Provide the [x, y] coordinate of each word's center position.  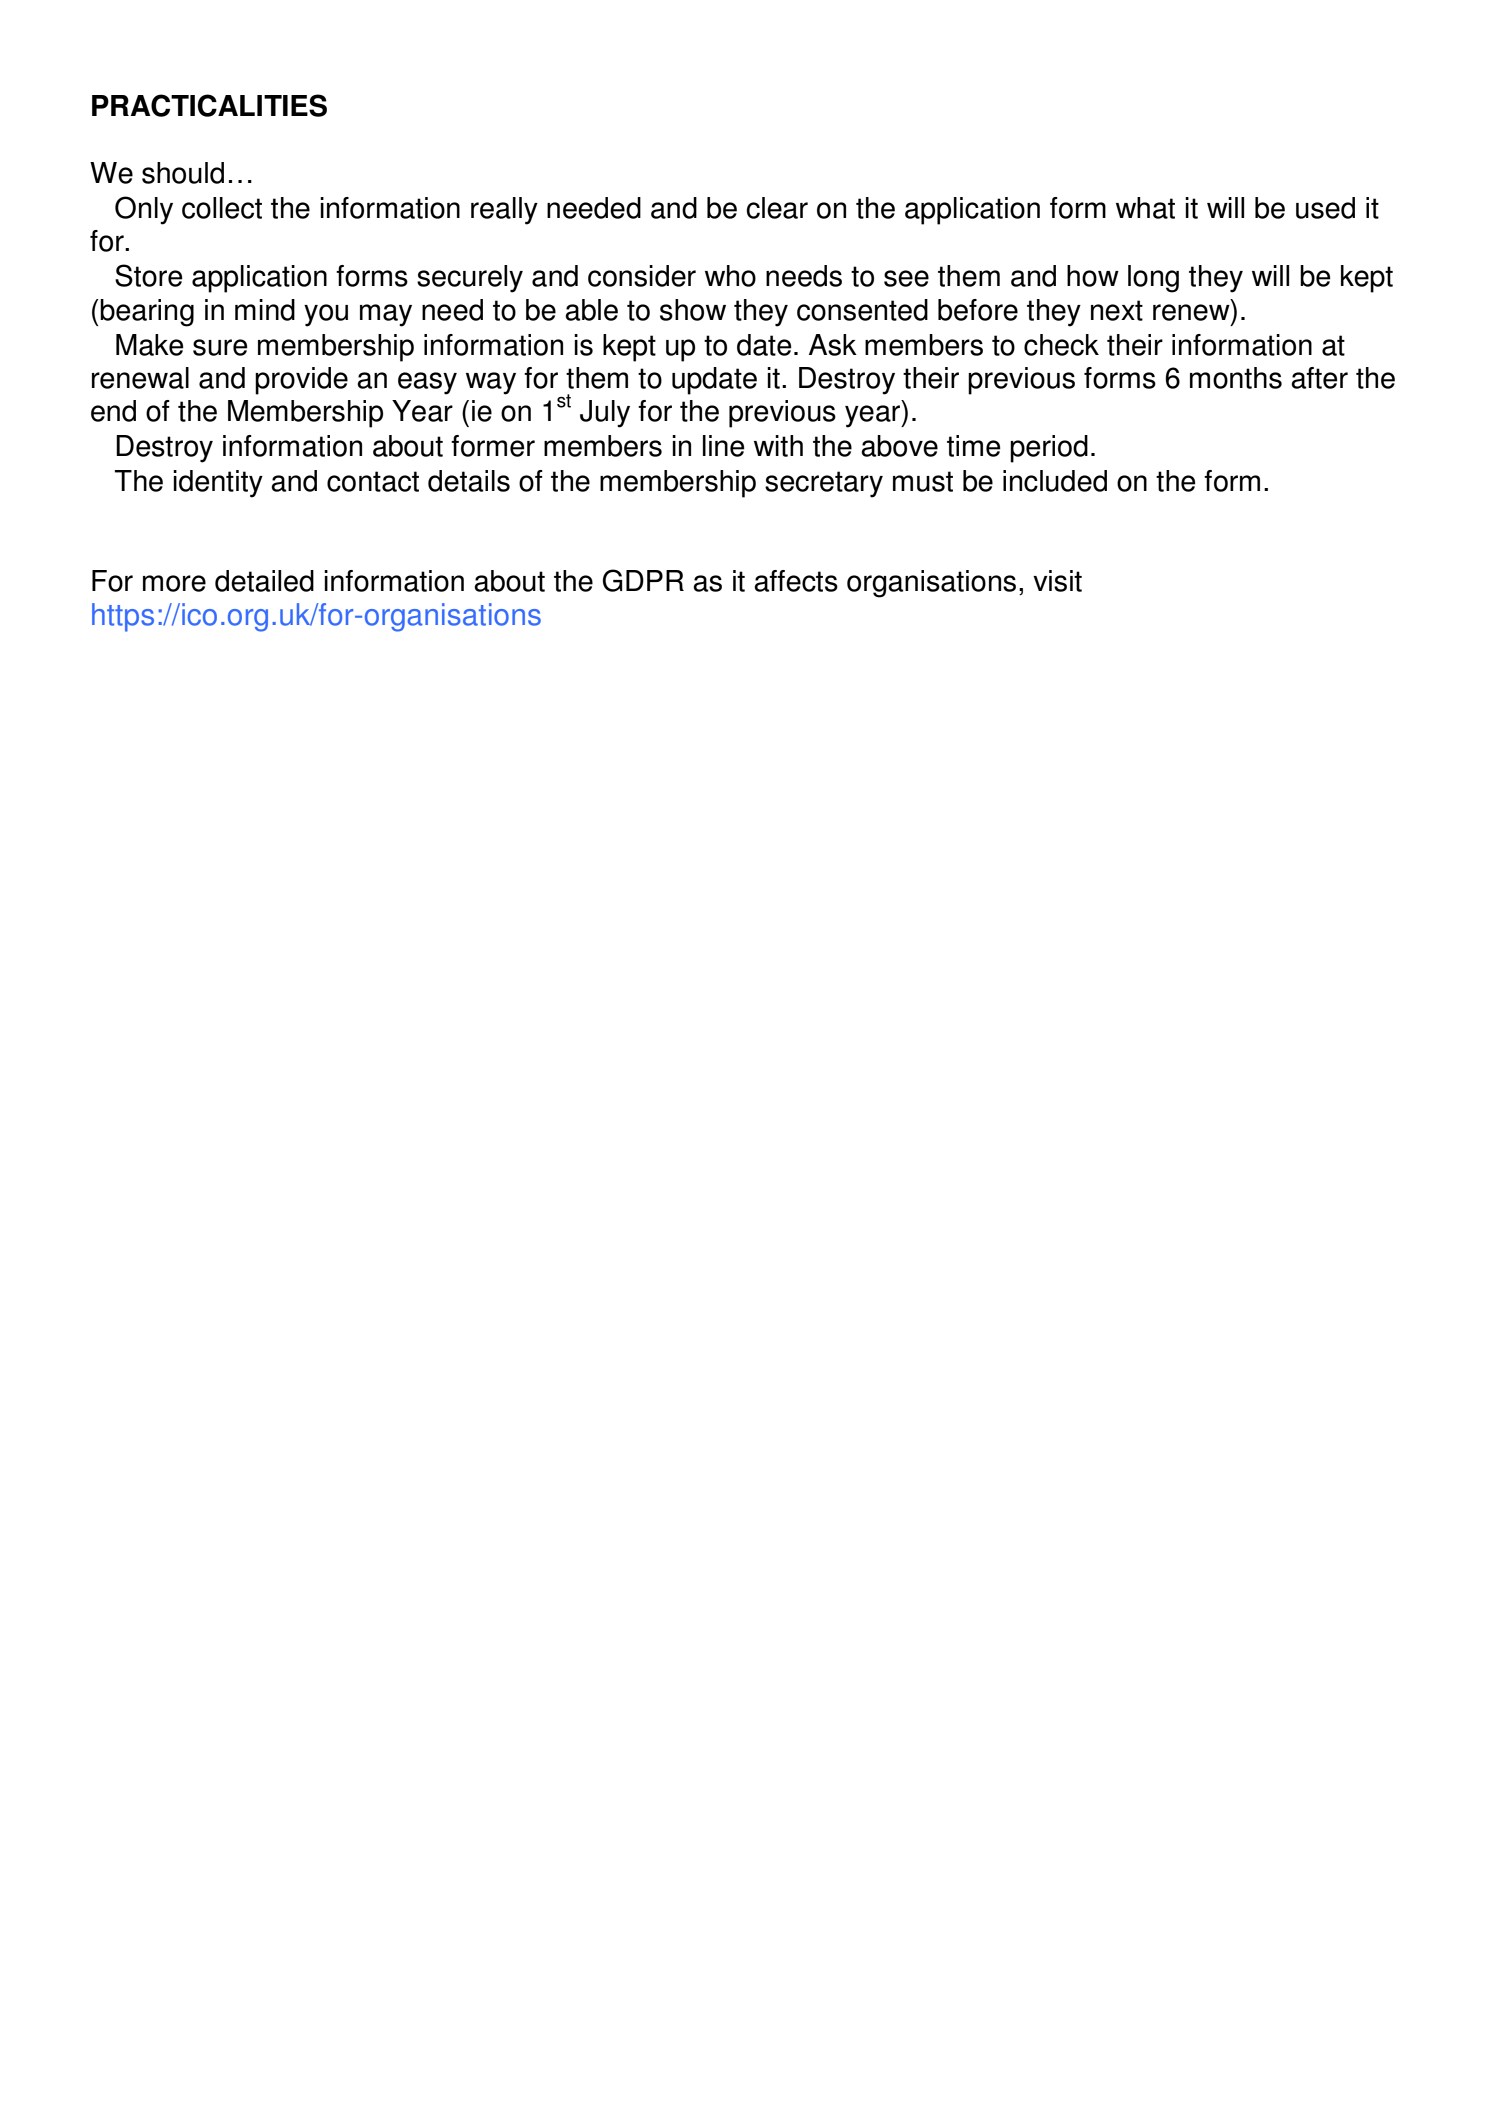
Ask [833, 345]
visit [1057, 581]
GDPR [643, 580]
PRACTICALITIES [209, 105]
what [1145, 208]
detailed [264, 581]
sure [220, 347]
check [1061, 345]
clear [777, 208]
